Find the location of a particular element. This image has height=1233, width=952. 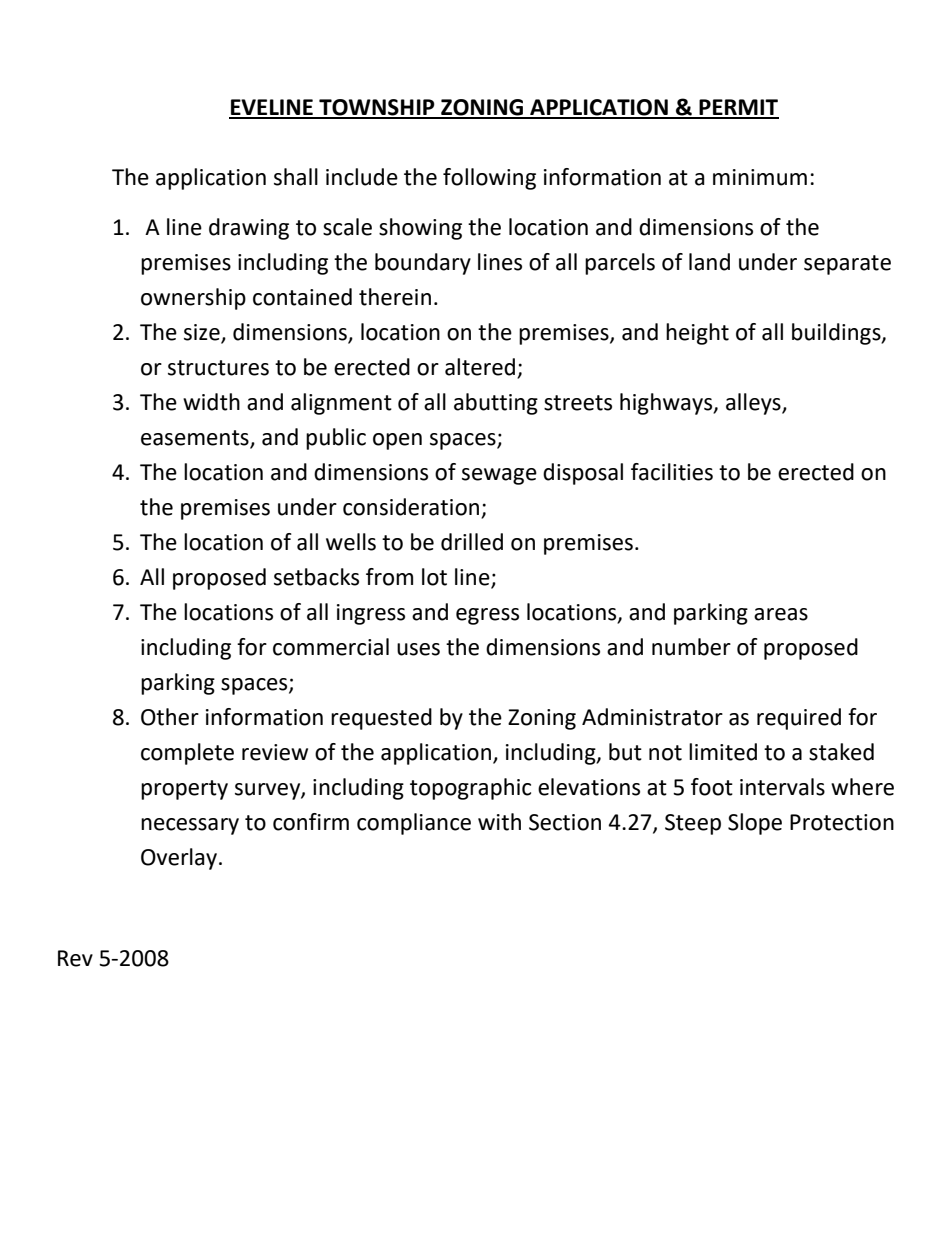

Slope is located at coordinates (755, 824).
